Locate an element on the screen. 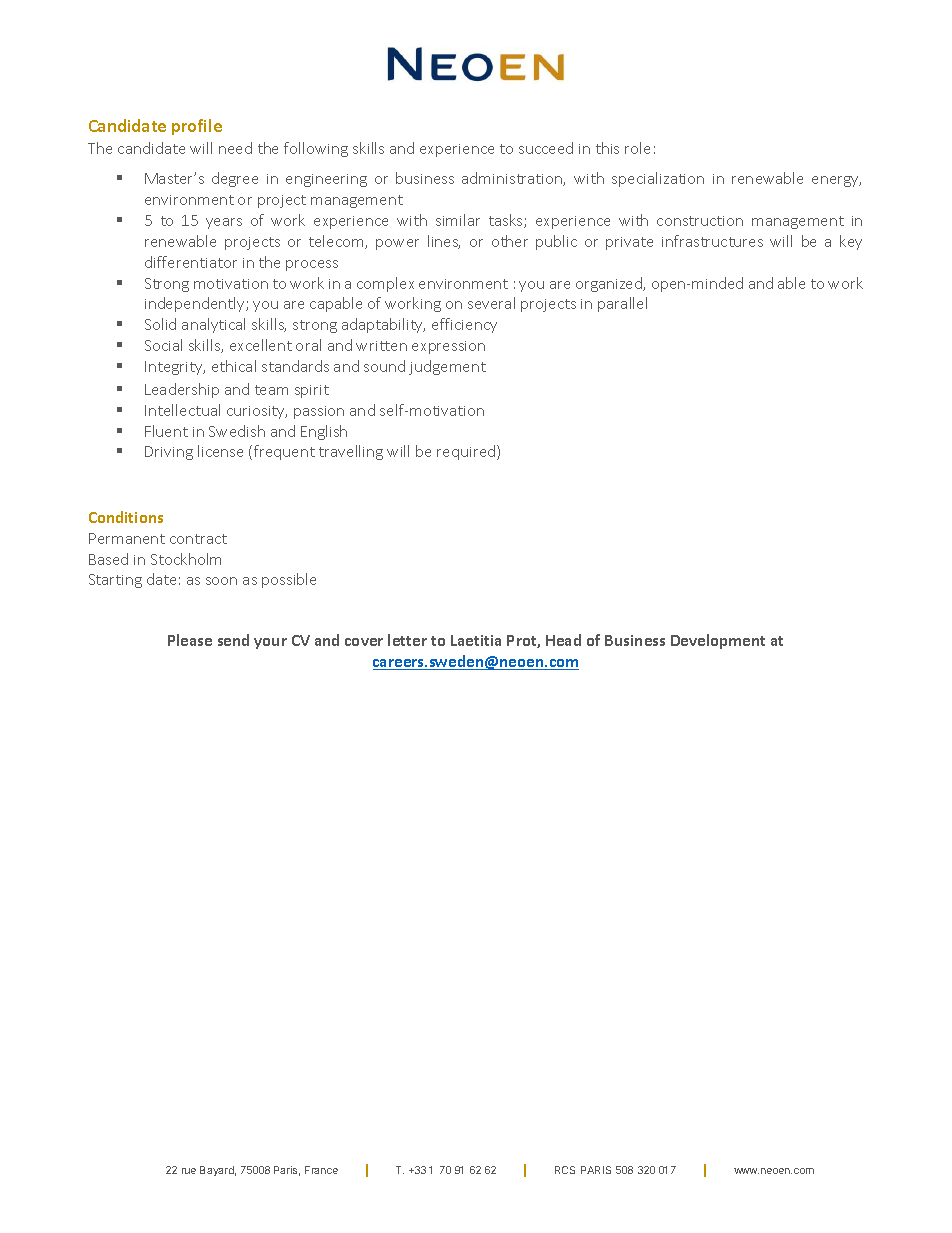 Image resolution: width=952 pixels, height=1233 pixels. Laetitia is located at coordinates (476, 640).
